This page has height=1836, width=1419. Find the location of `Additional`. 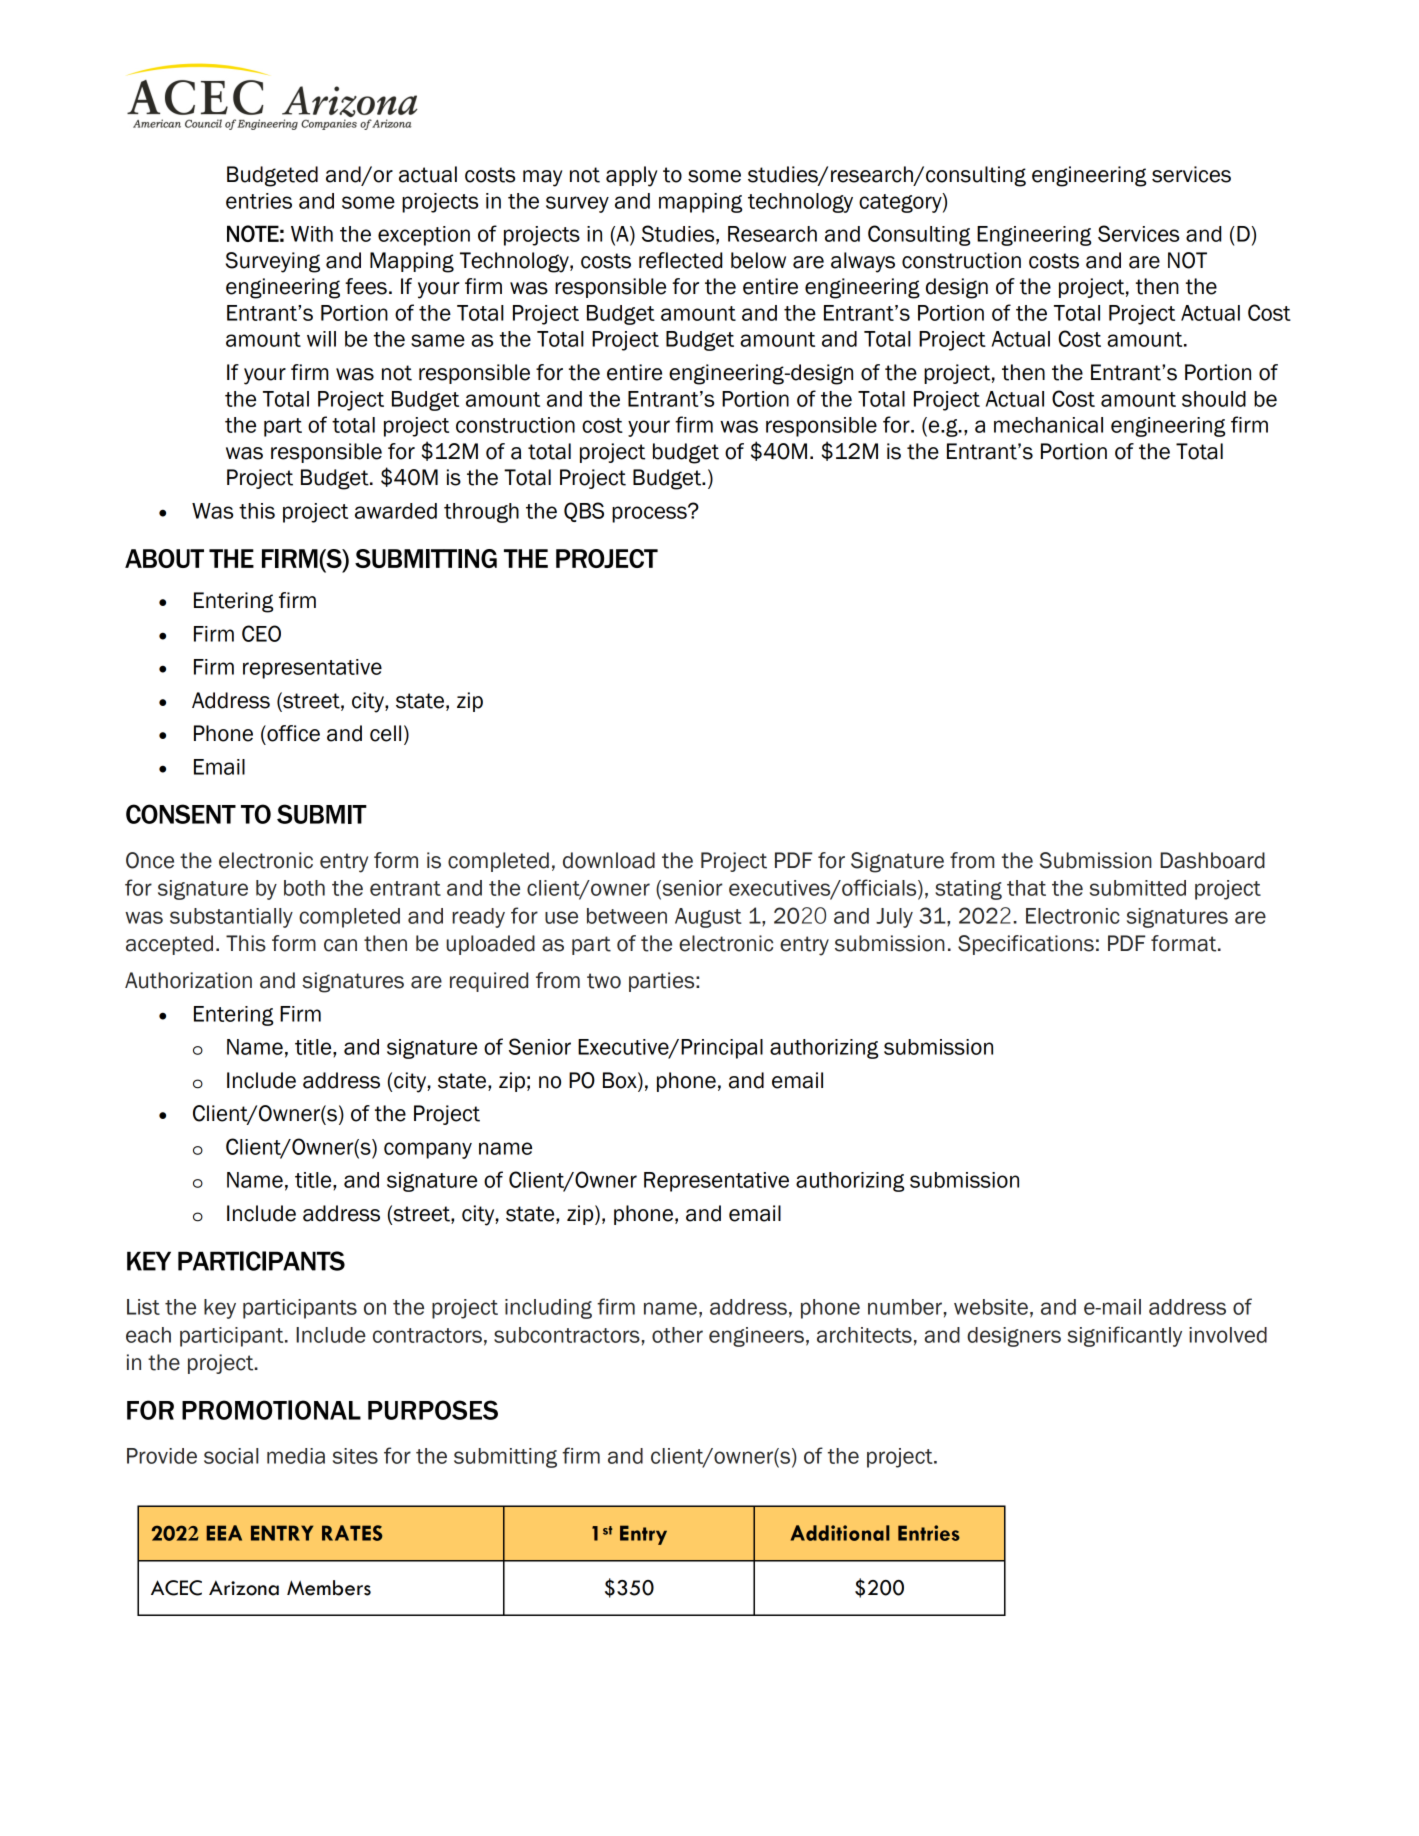

Additional is located at coordinates (840, 1533).
